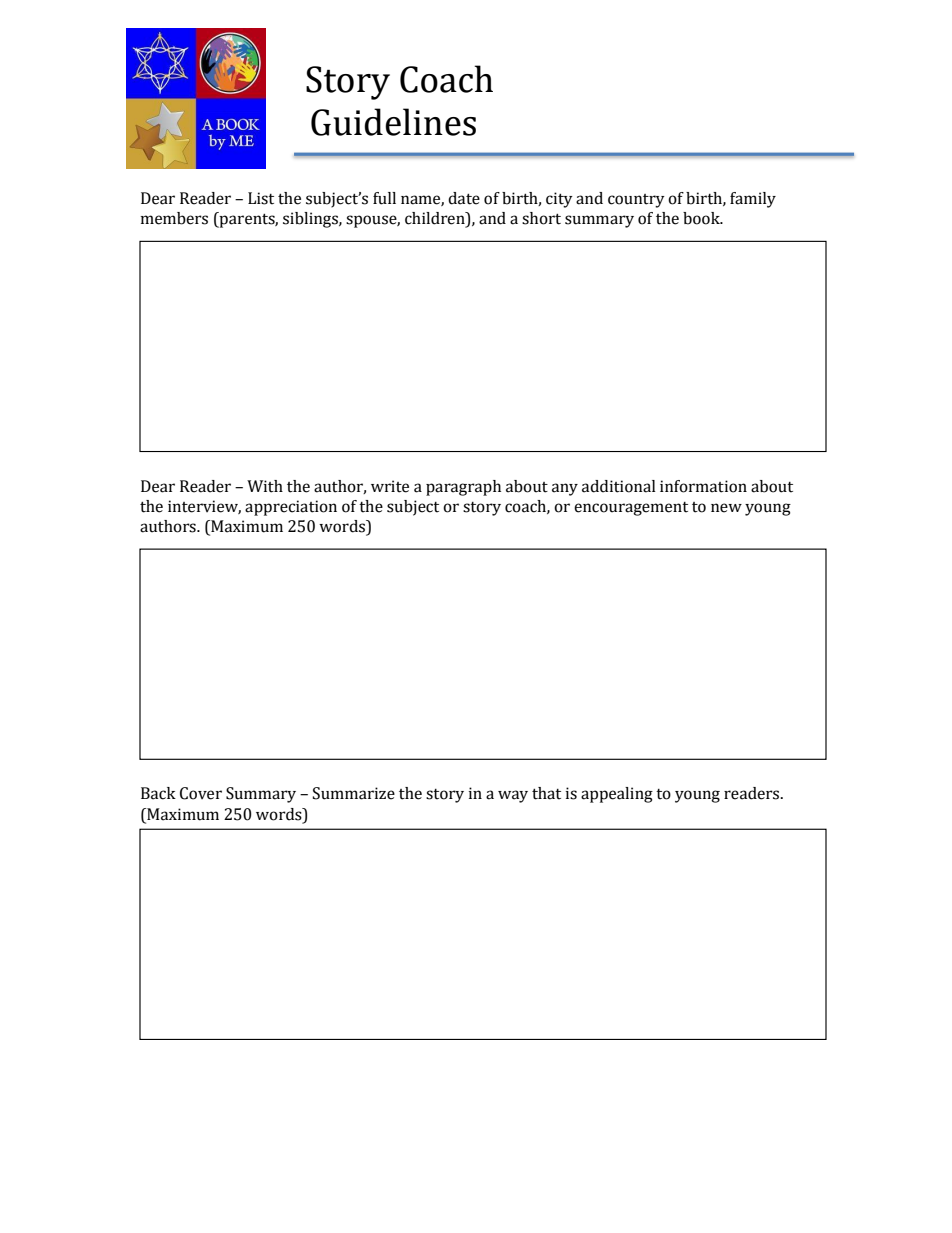 This screenshot has width=952, height=1233. Describe the element at coordinates (393, 122) in the screenshot. I see `Guidelines` at that location.
